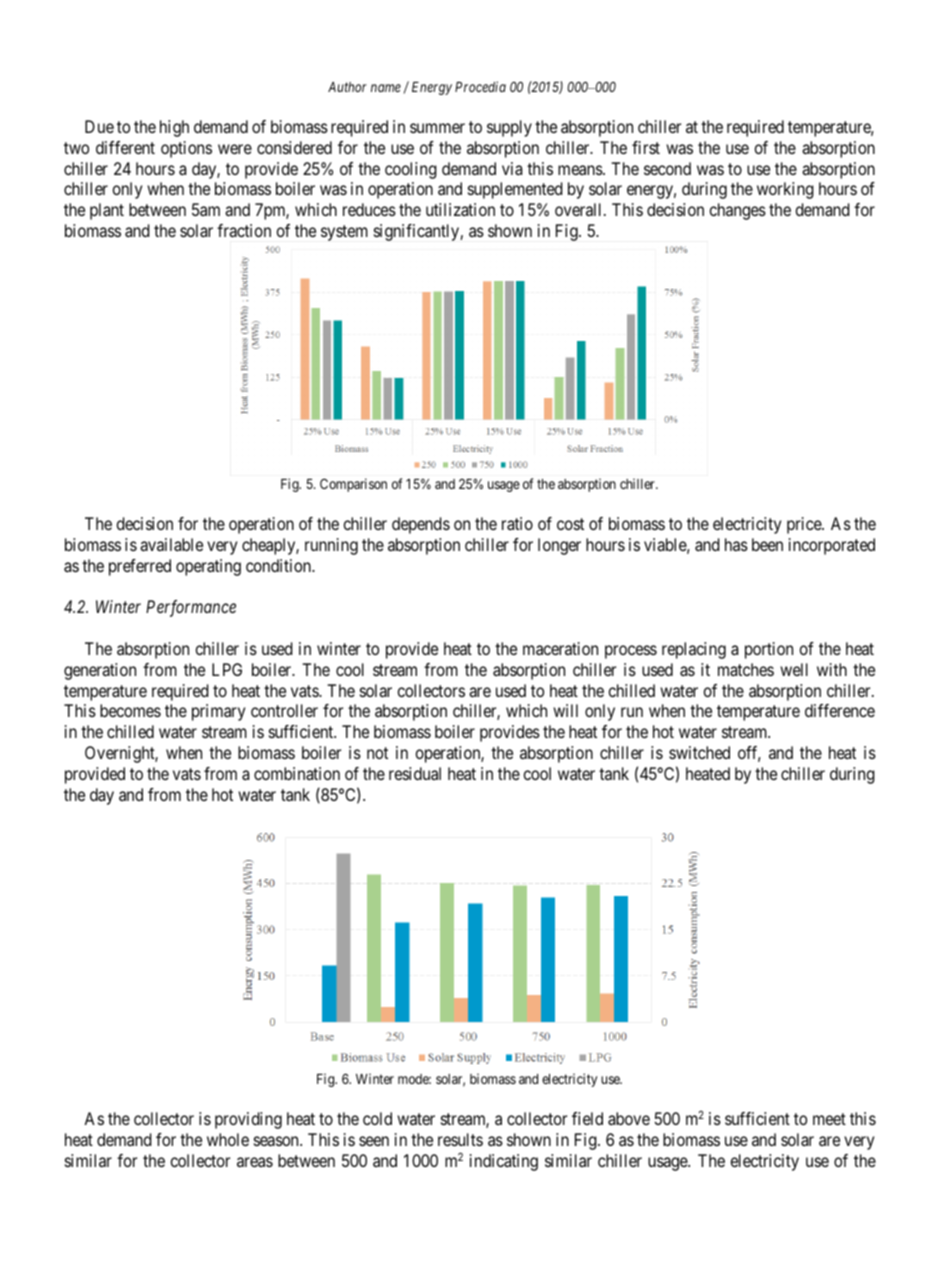  Describe the element at coordinates (228, 1139) in the document. I see `whole` at that location.
